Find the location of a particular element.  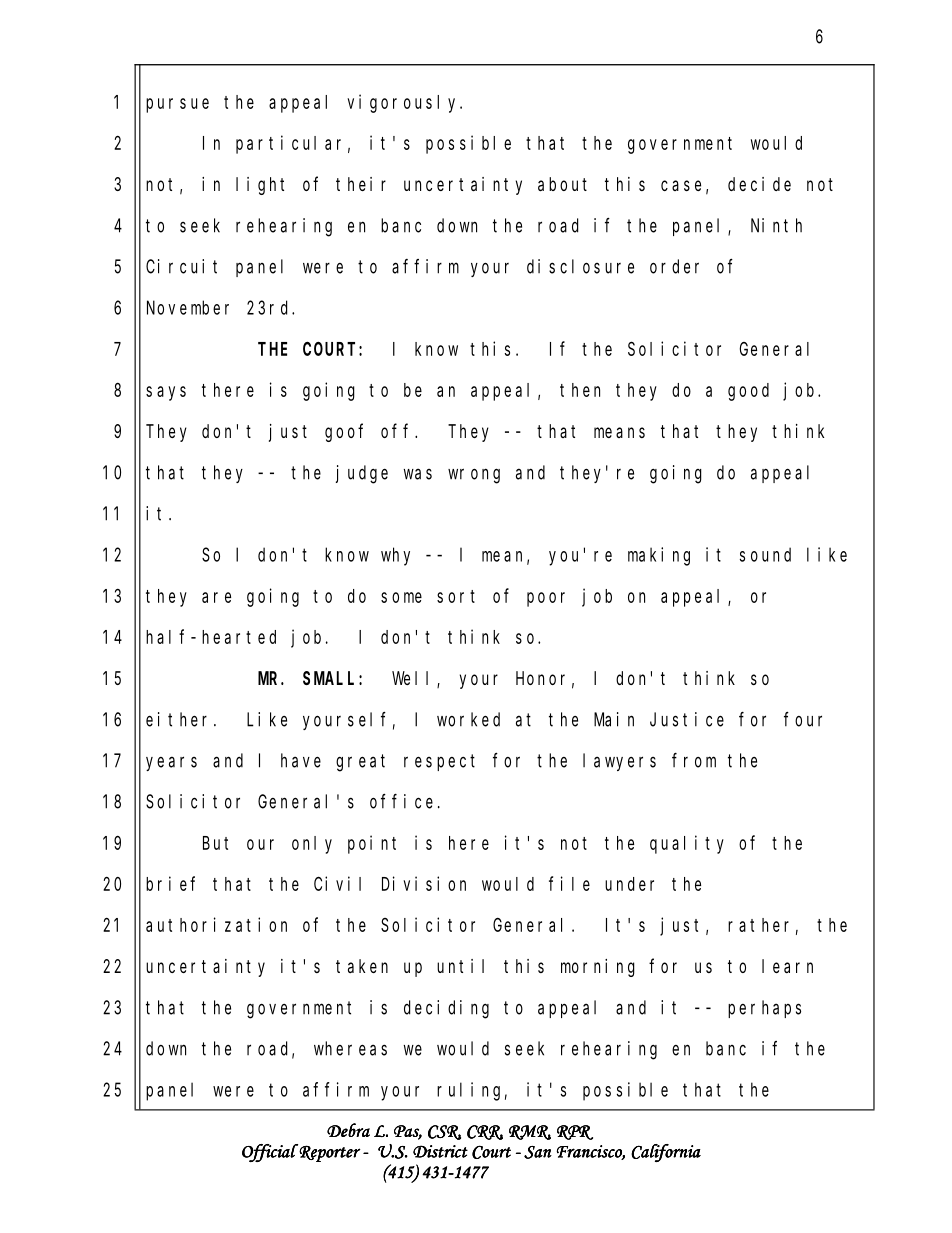

California is located at coordinates (666, 1153).
